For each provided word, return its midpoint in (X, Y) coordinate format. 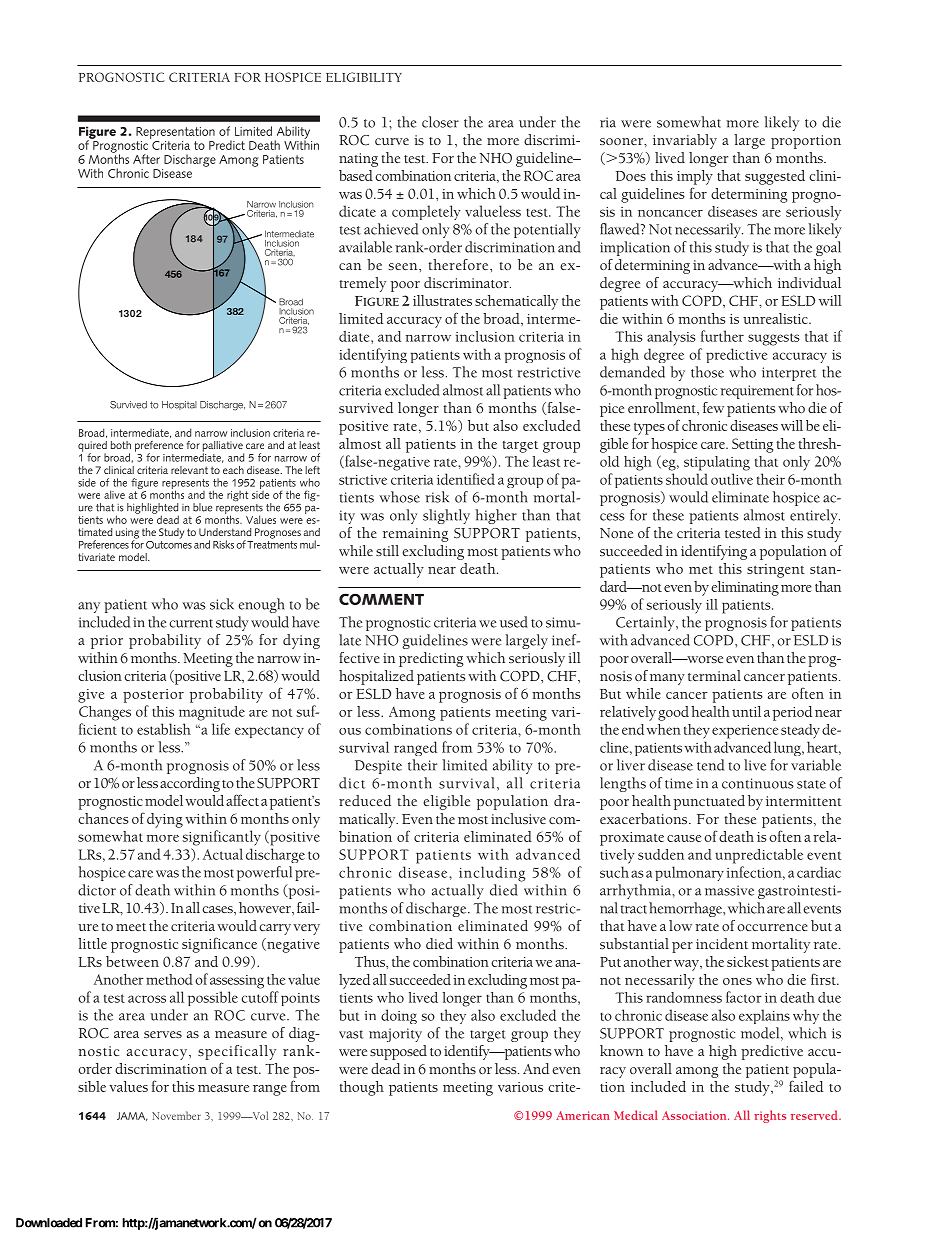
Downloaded (49, 1223)
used (514, 622)
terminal (714, 675)
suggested (775, 177)
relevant (189, 470)
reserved (815, 1115)
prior (107, 642)
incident (722, 943)
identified (466, 479)
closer (440, 122)
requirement (757, 392)
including (492, 874)
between (132, 961)
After (146, 159)
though (362, 1088)
